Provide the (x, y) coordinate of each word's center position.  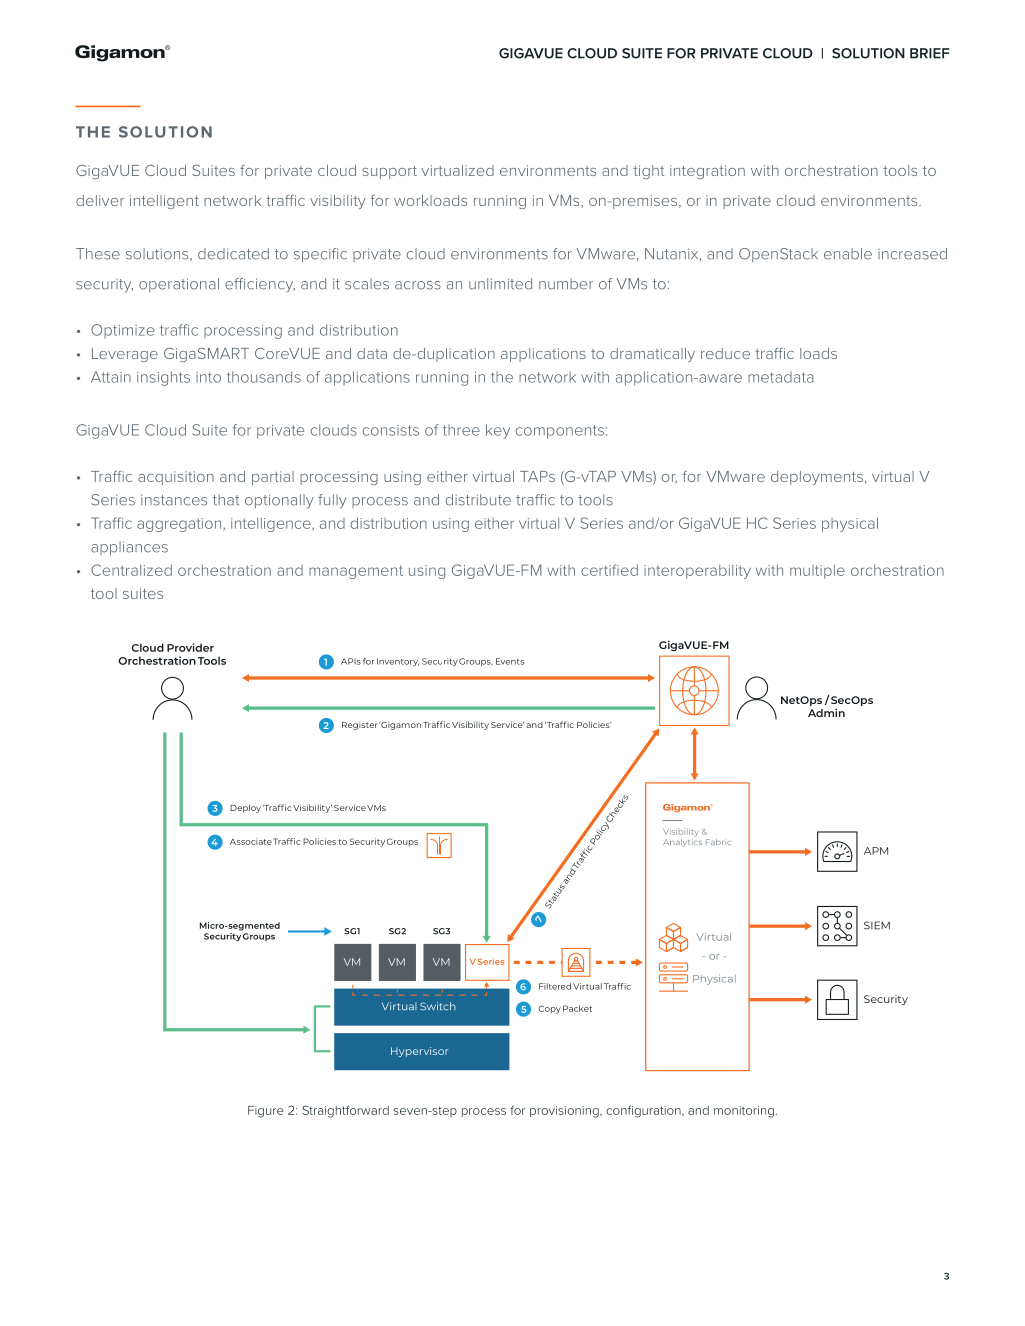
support (390, 172)
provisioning (565, 1112)
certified (609, 570)
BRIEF (929, 53)
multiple (817, 572)
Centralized (131, 570)
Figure (266, 1112)
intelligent (164, 202)
